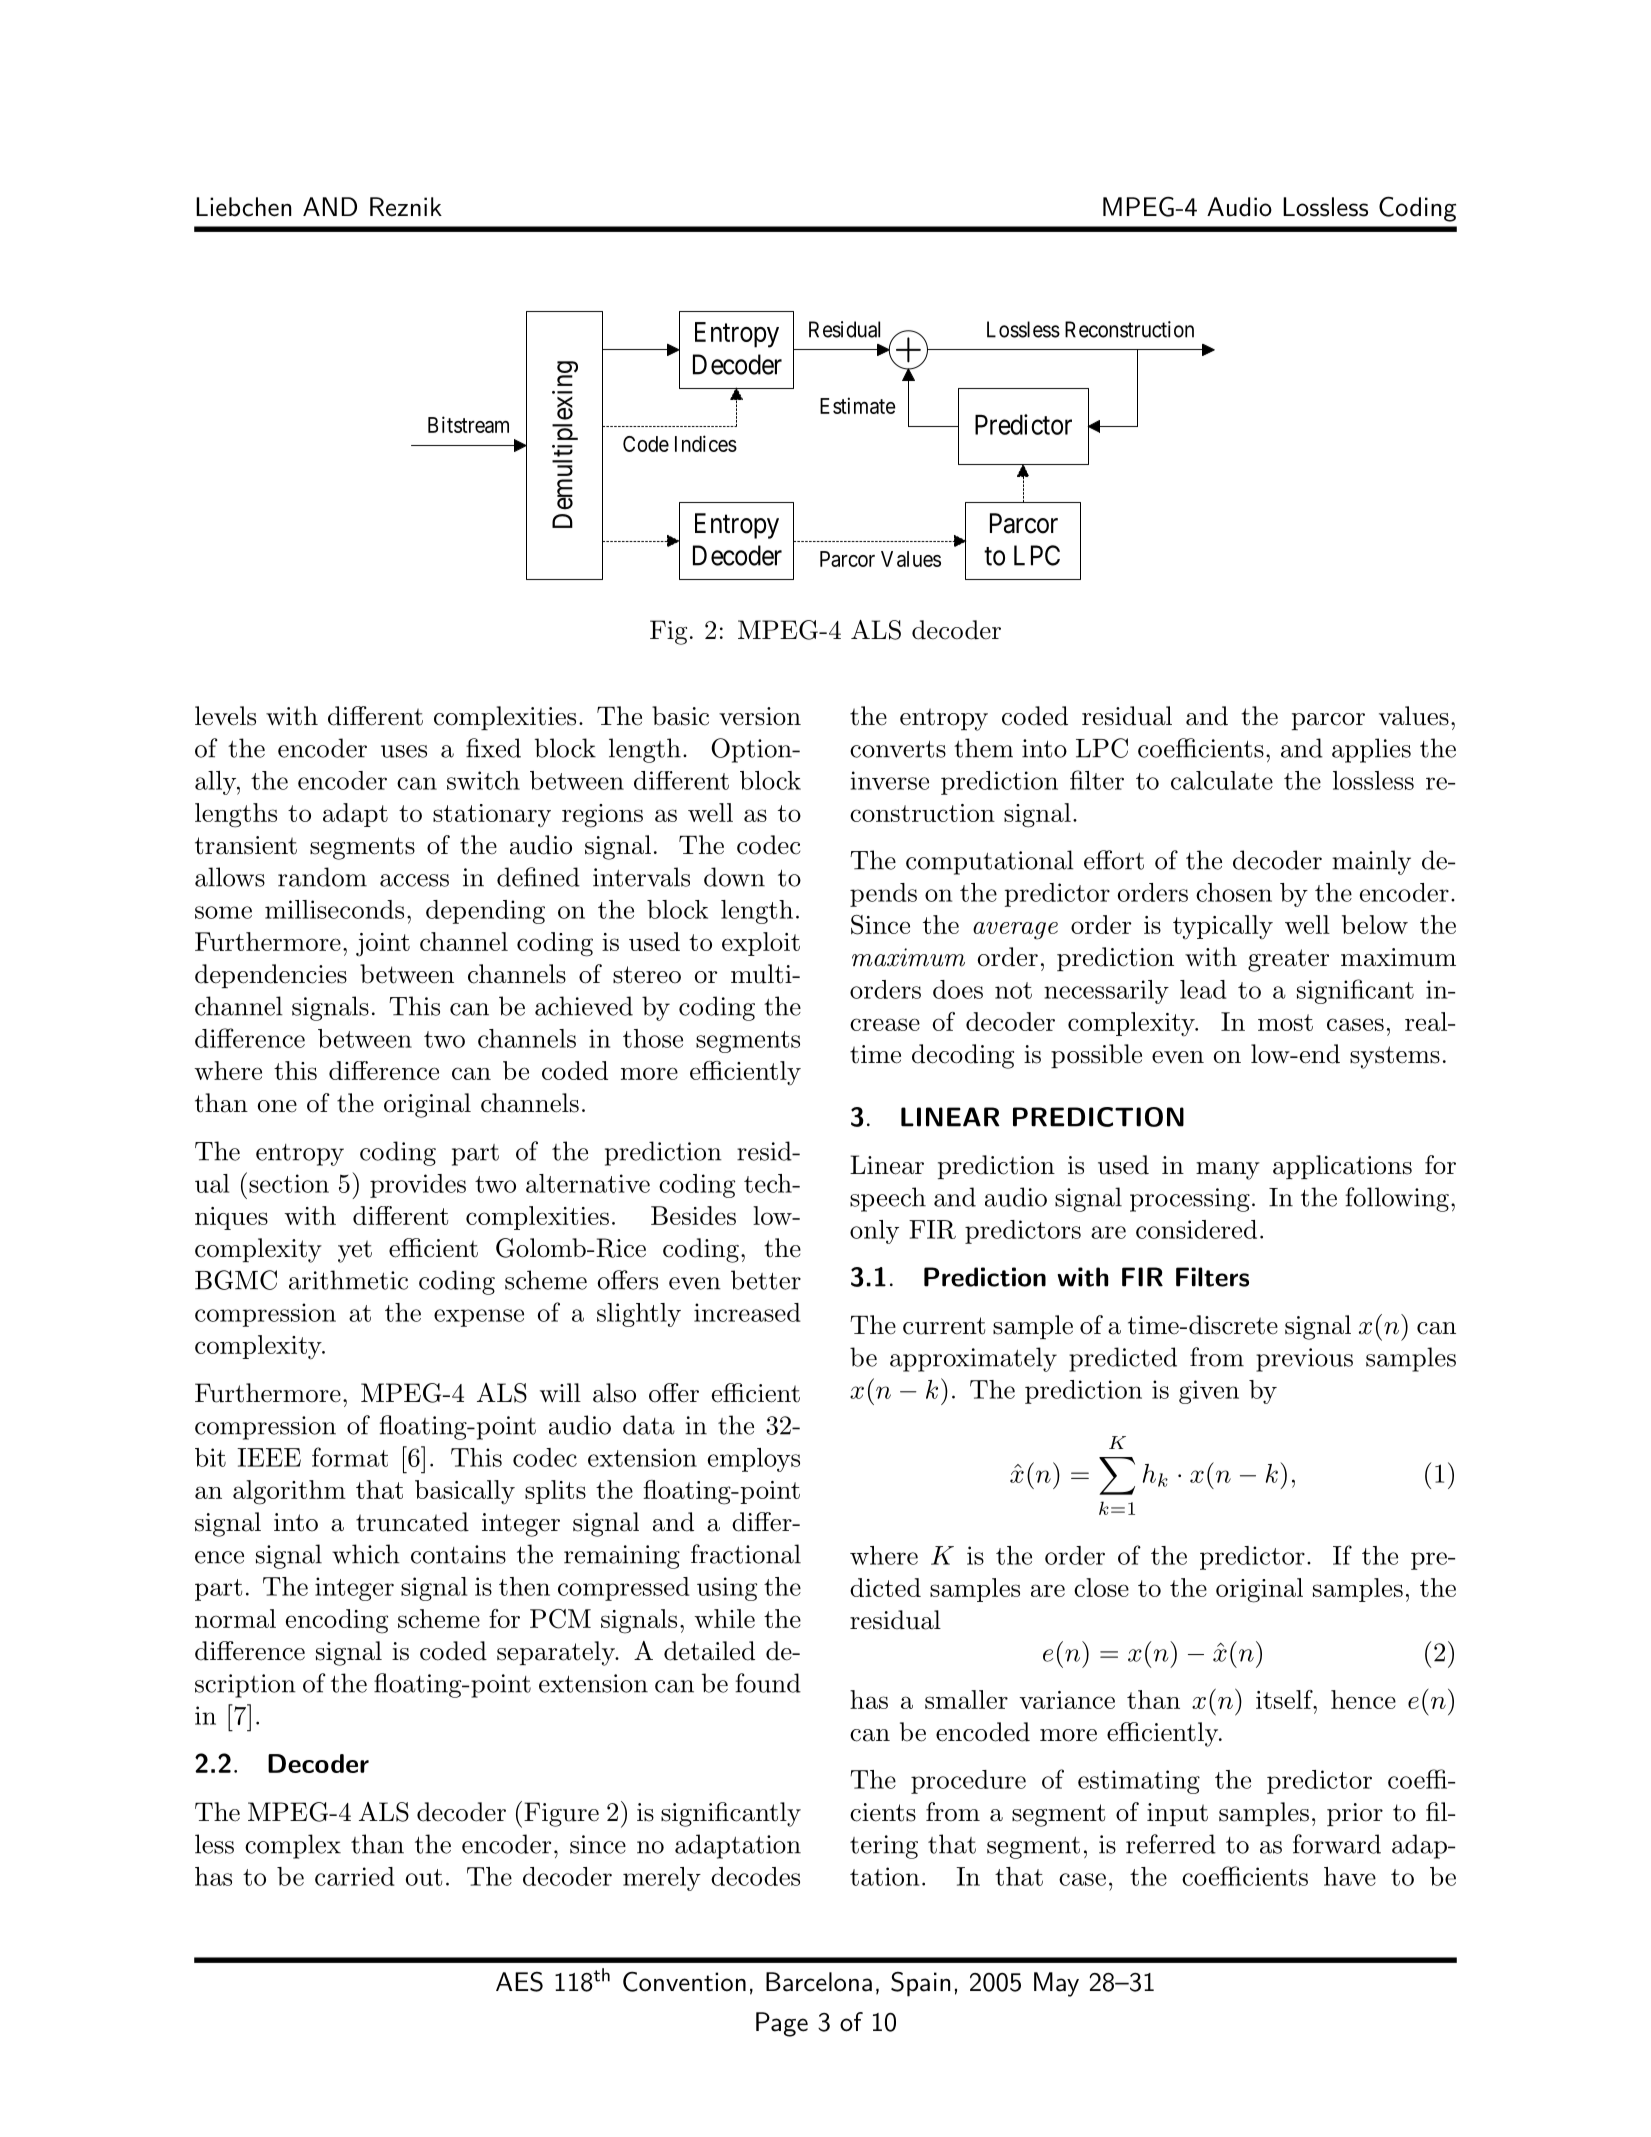  I want to click on Bitstream, so click(468, 424).
